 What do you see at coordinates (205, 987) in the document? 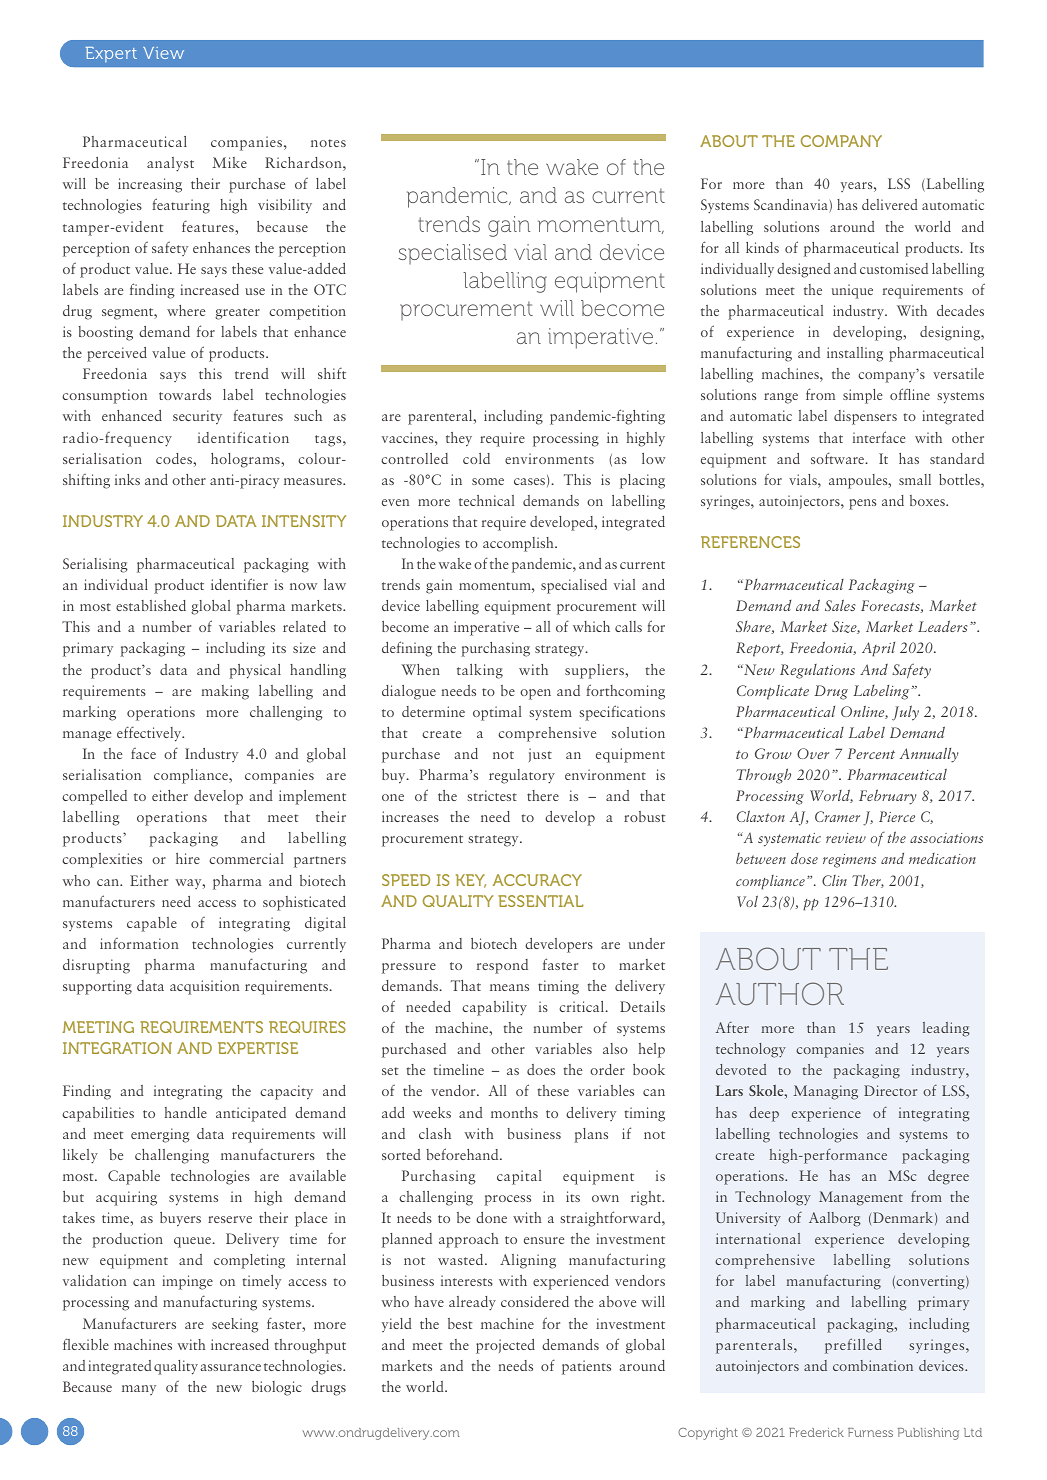
I see `acquisition` at bounding box center [205, 987].
